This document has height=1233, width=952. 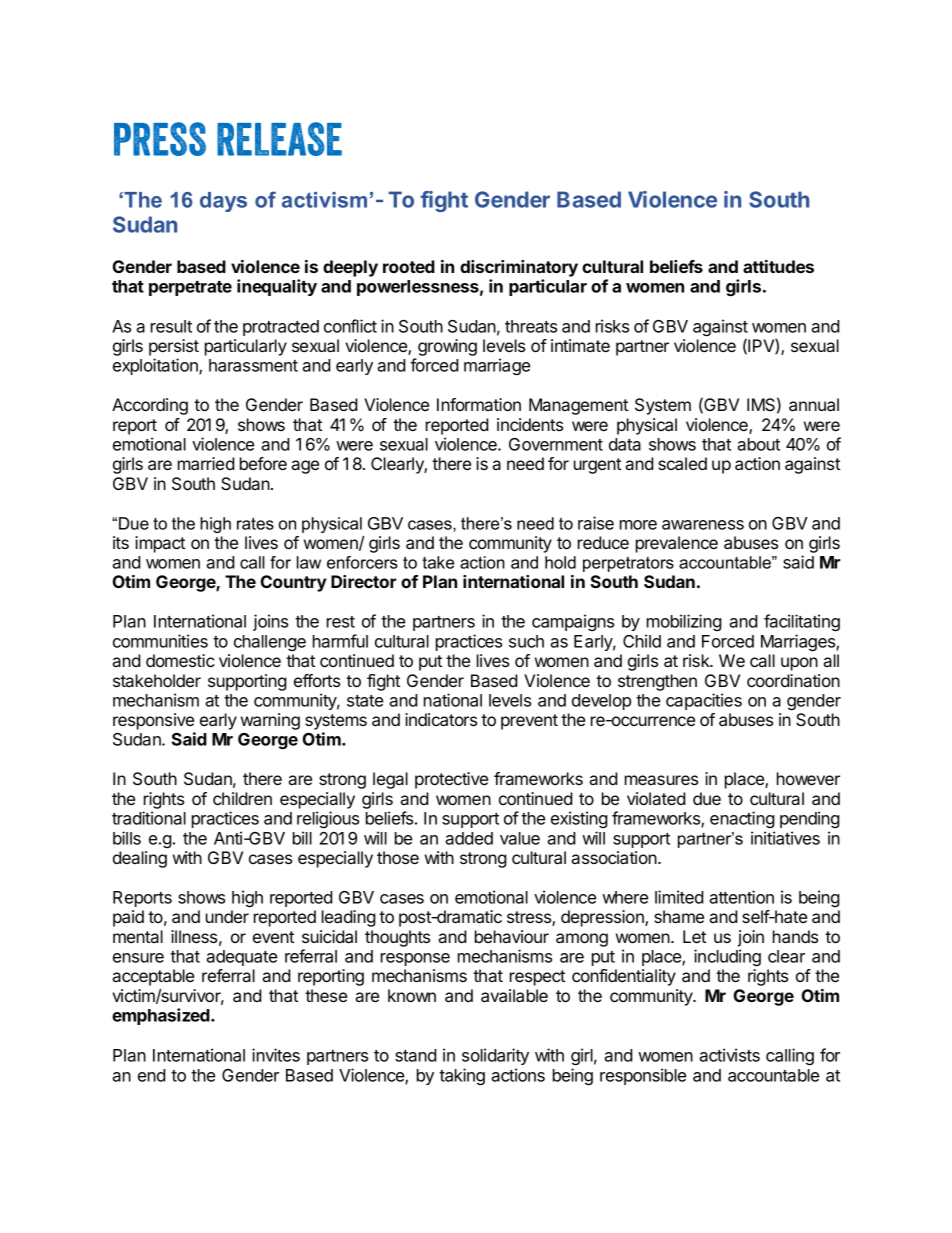 I want to click on Information, so click(x=479, y=404).
